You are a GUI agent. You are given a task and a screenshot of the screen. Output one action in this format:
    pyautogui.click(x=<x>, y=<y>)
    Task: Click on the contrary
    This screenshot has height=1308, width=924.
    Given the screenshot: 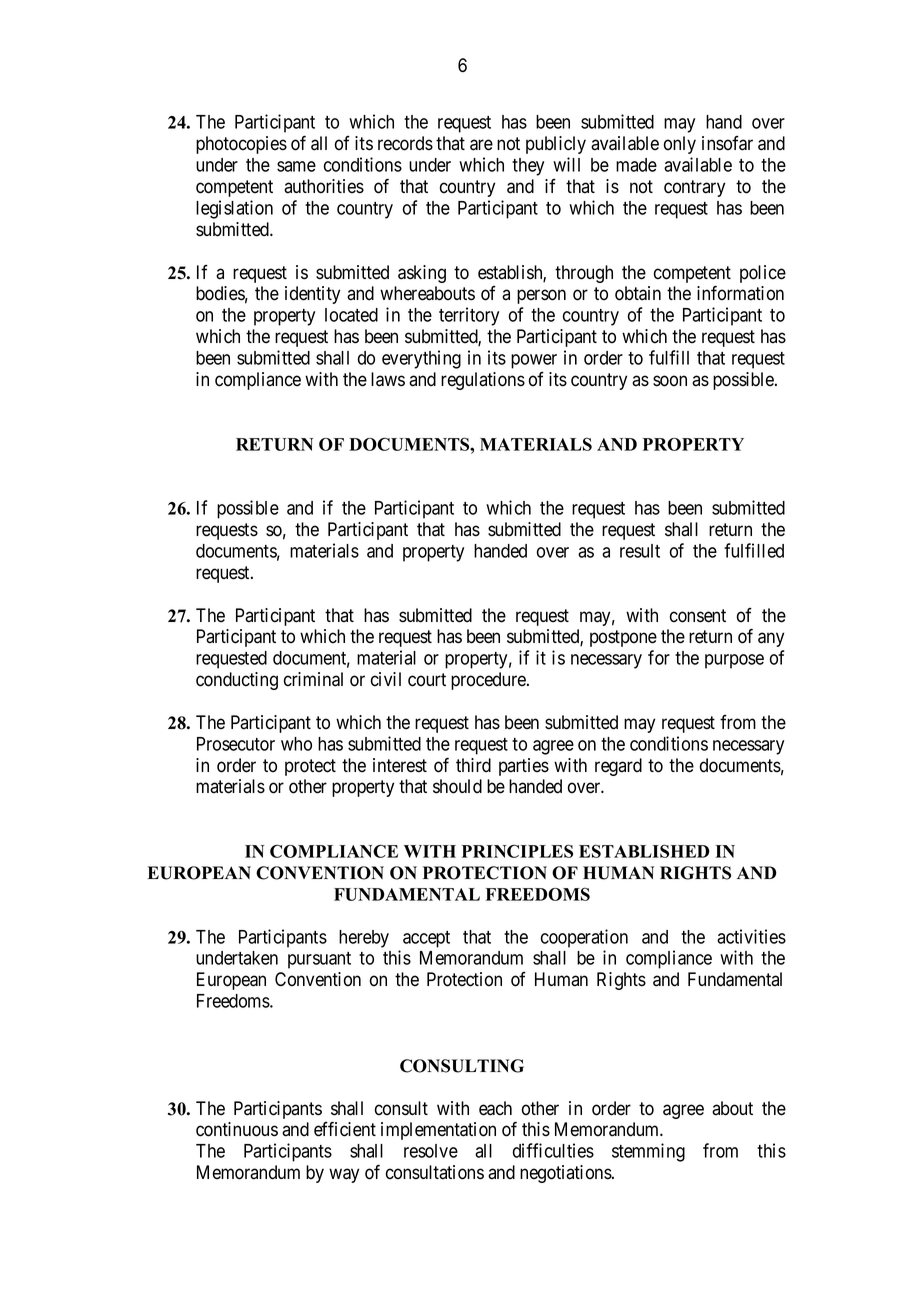 What is the action you would take?
    pyautogui.click(x=694, y=188)
